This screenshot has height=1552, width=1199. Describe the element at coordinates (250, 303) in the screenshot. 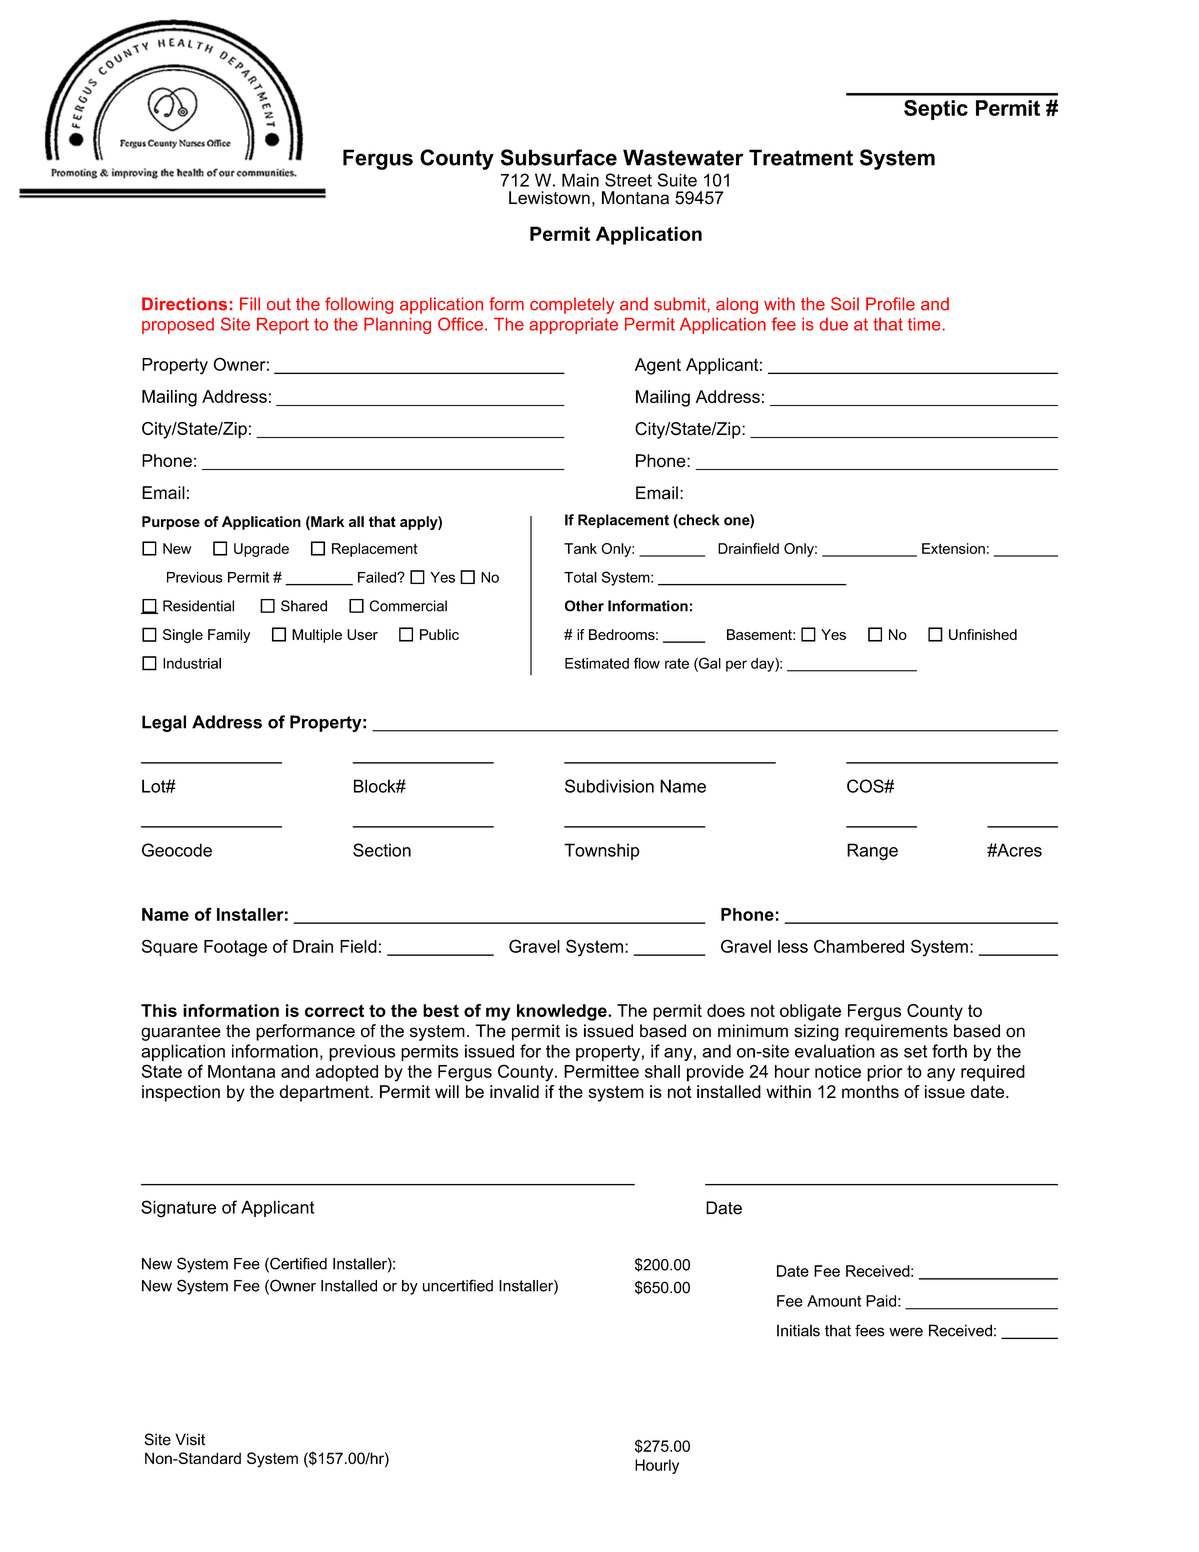

I see `Fill` at that location.
